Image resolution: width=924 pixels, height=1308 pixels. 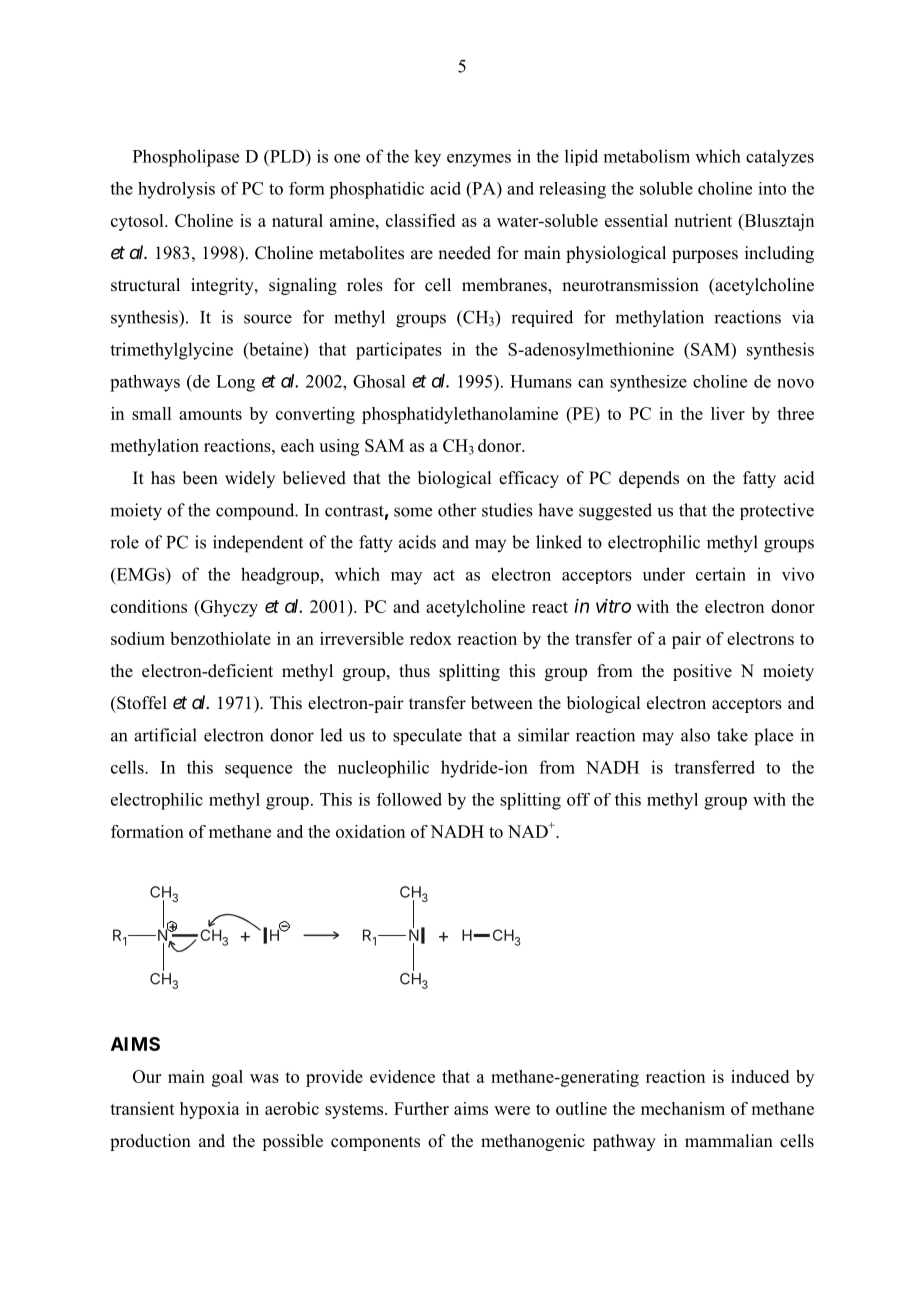 What do you see at coordinates (176, 190) in the screenshot?
I see `hydrolysis` at bounding box center [176, 190].
